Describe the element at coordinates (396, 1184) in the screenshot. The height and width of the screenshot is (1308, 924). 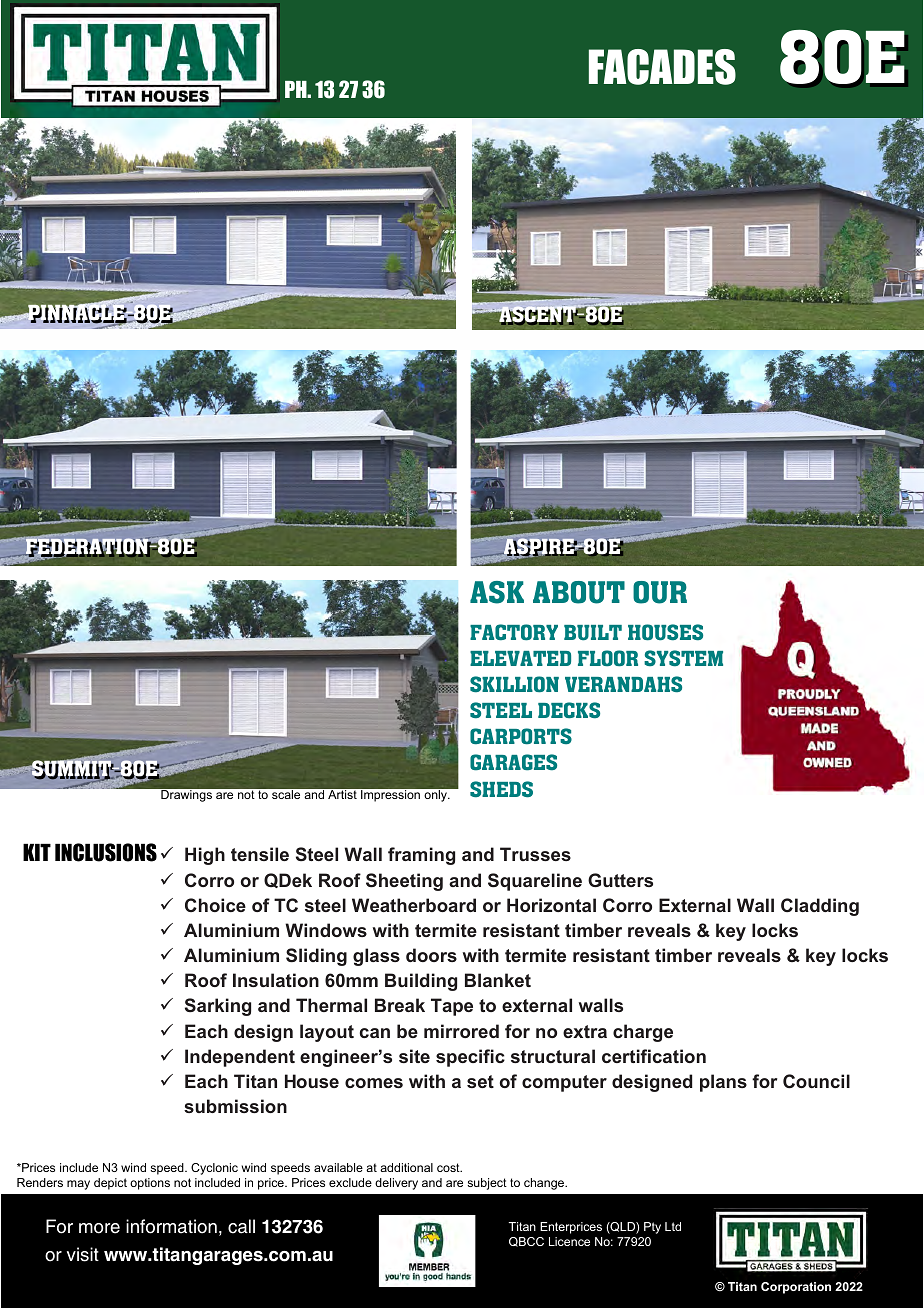
I see `delivery` at that location.
